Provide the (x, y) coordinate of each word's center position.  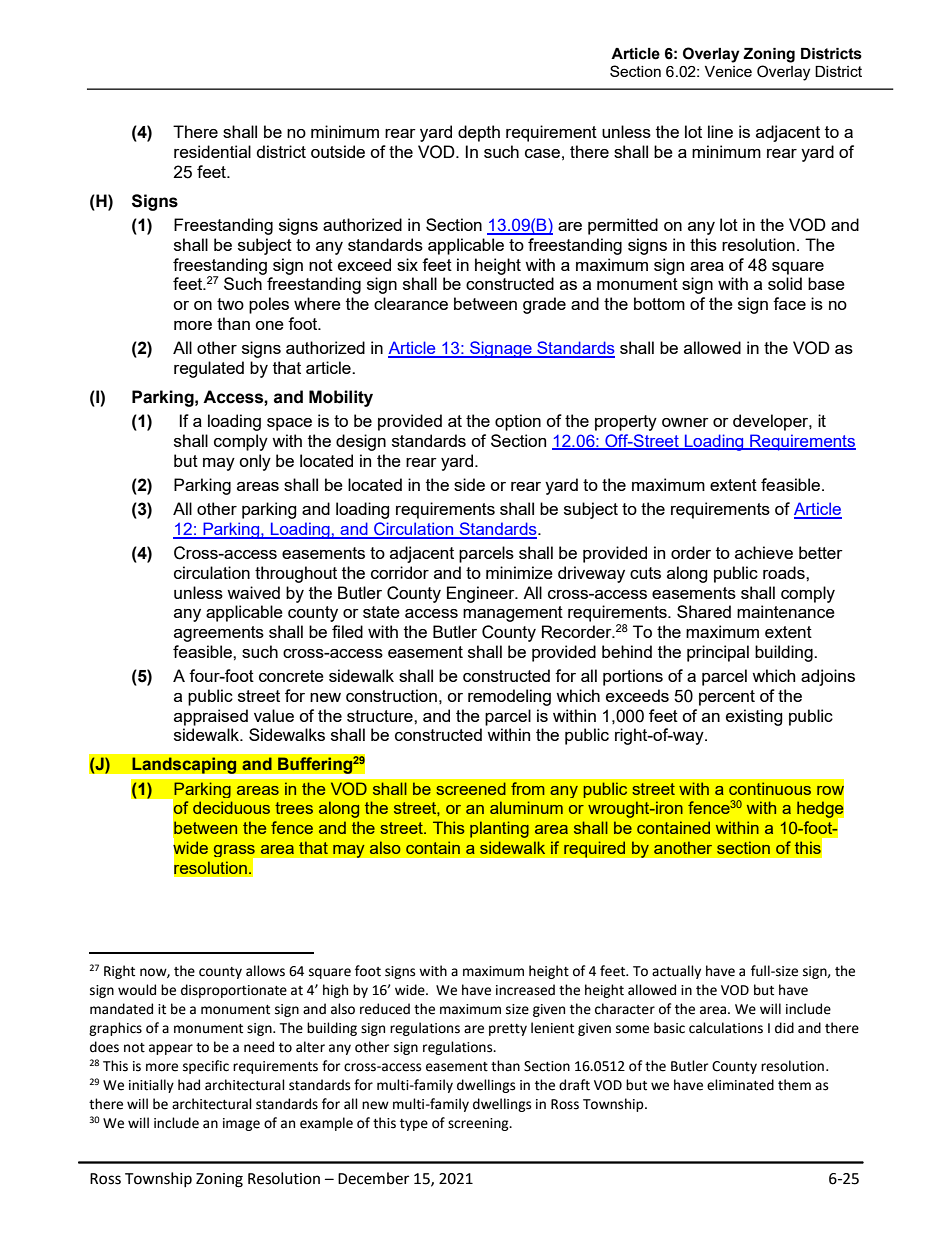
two (230, 304)
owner (685, 422)
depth (479, 133)
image (241, 1124)
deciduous (231, 807)
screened (471, 788)
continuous (770, 788)
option (518, 422)
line (720, 131)
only (255, 462)
